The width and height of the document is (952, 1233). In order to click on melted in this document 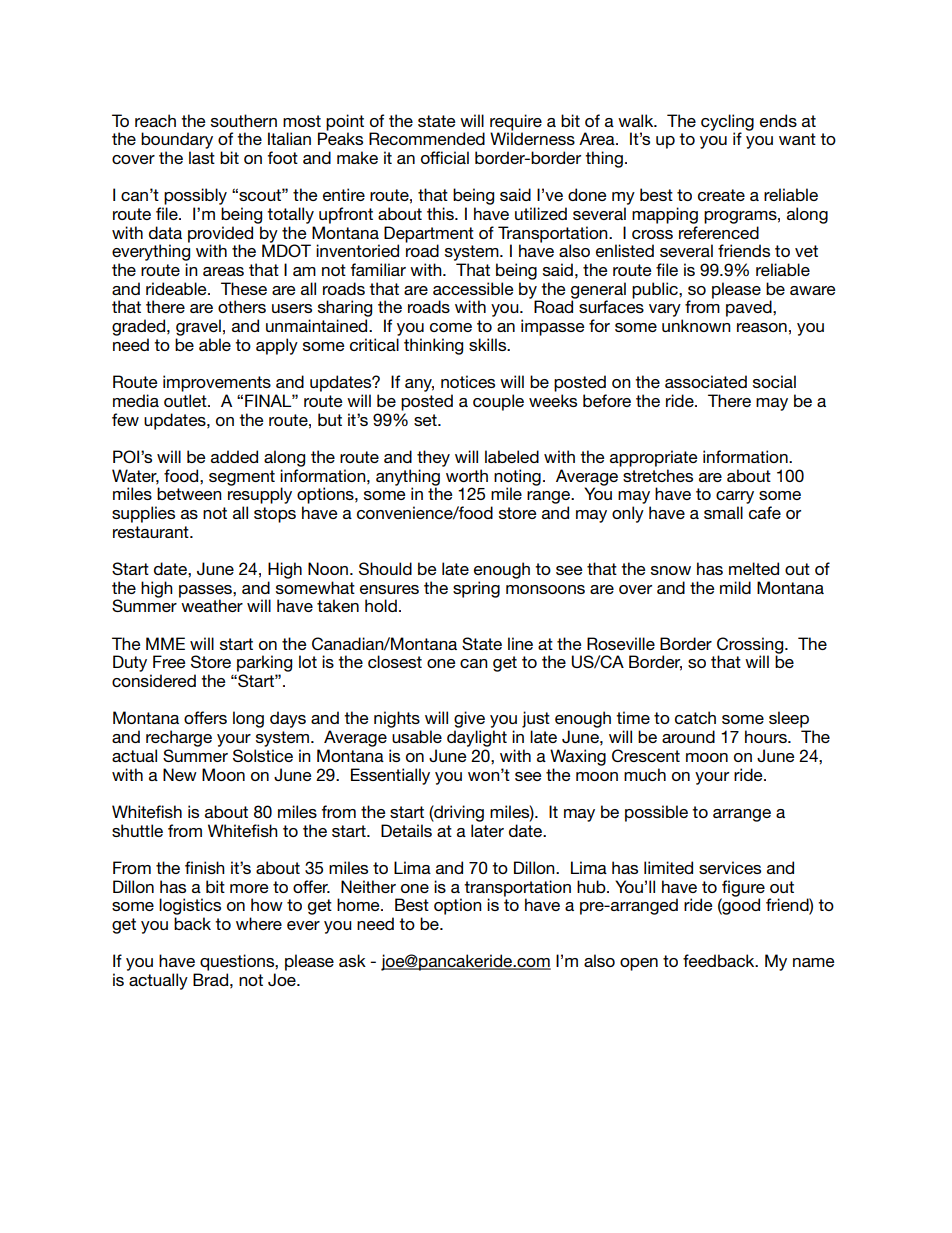, I will do `click(754, 568)`.
